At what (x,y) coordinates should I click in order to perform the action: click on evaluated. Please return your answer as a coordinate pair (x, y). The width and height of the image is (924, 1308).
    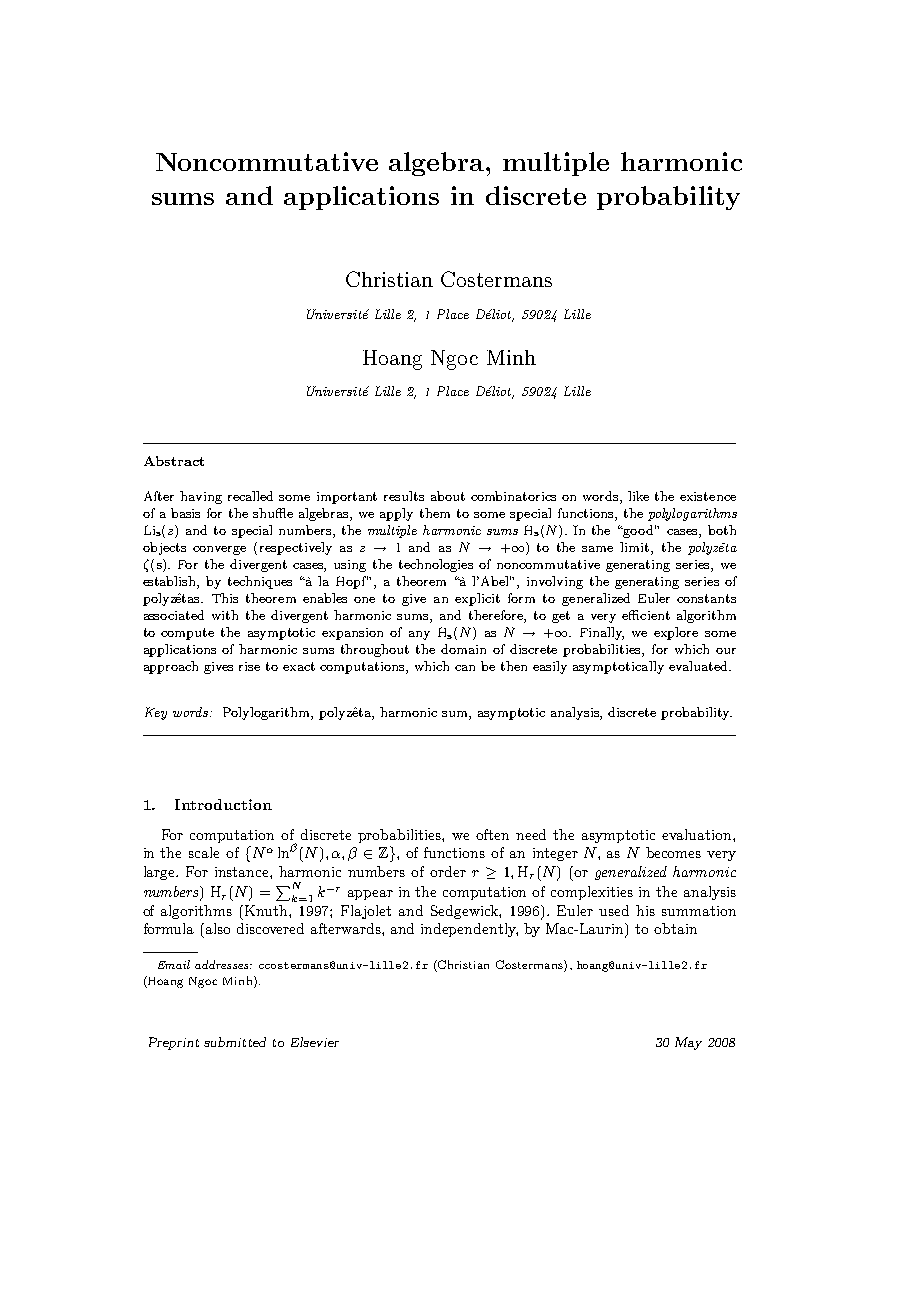
    Looking at the image, I should click on (699, 666).
